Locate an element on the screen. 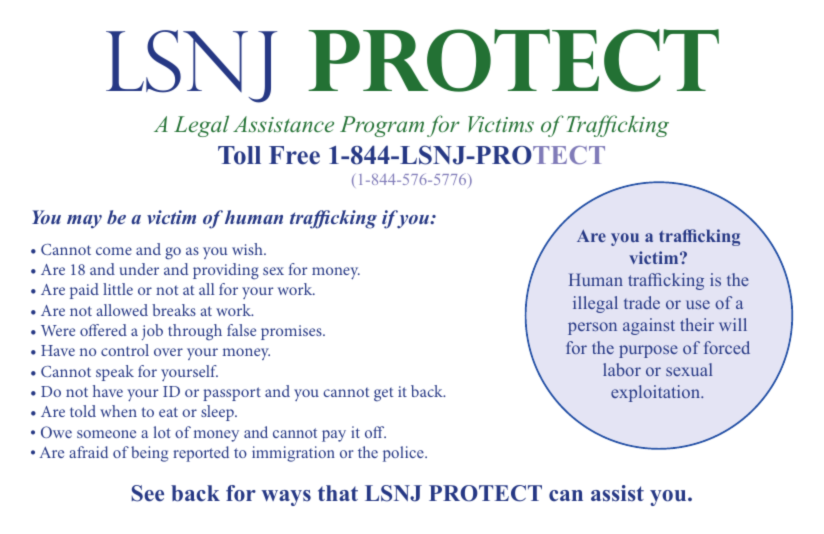  trade is located at coordinates (642, 302).
